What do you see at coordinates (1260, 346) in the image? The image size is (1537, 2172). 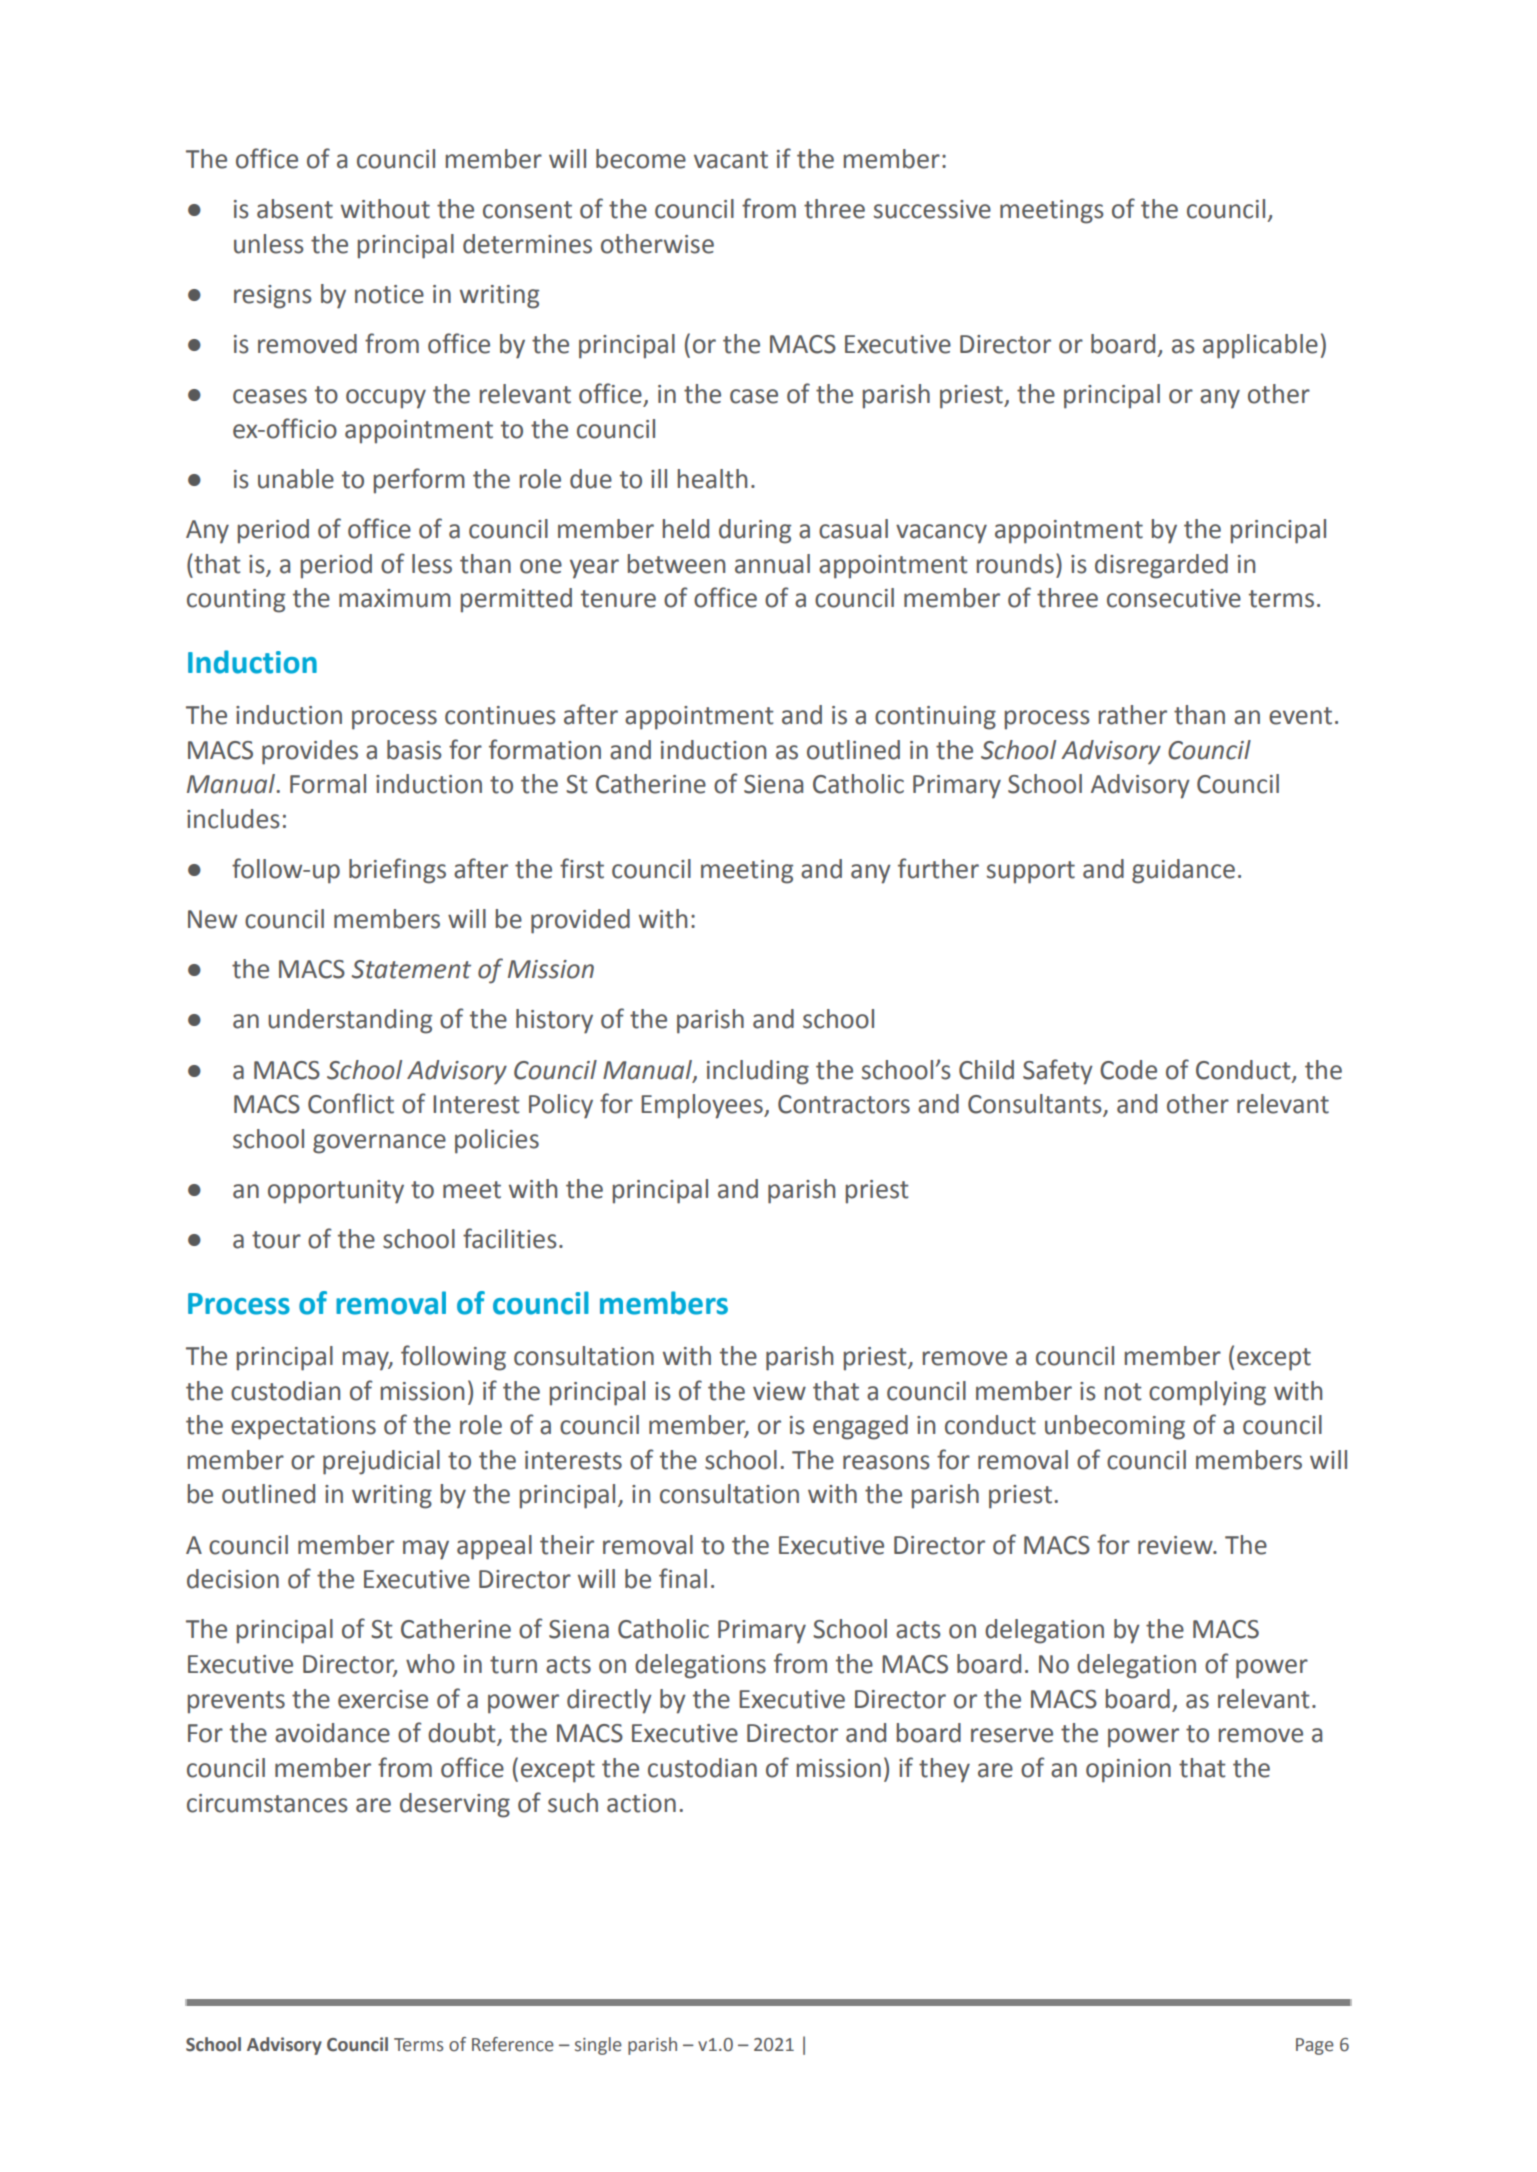 I see `applicable` at bounding box center [1260, 346].
